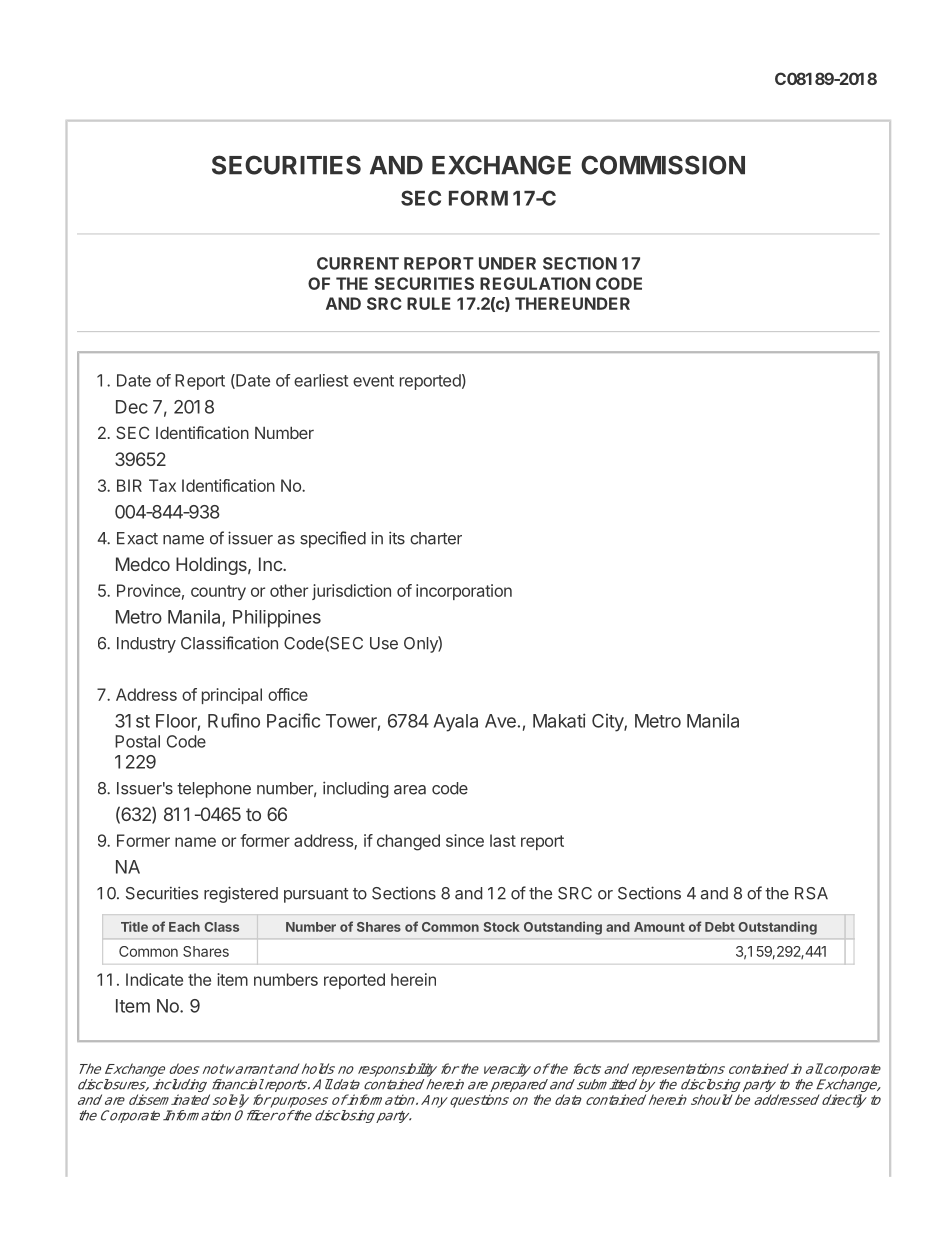 Image resolution: width=952 pixels, height=1233 pixels. What do you see at coordinates (502, 927) in the document?
I see `Stock` at bounding box center [502, 927].
